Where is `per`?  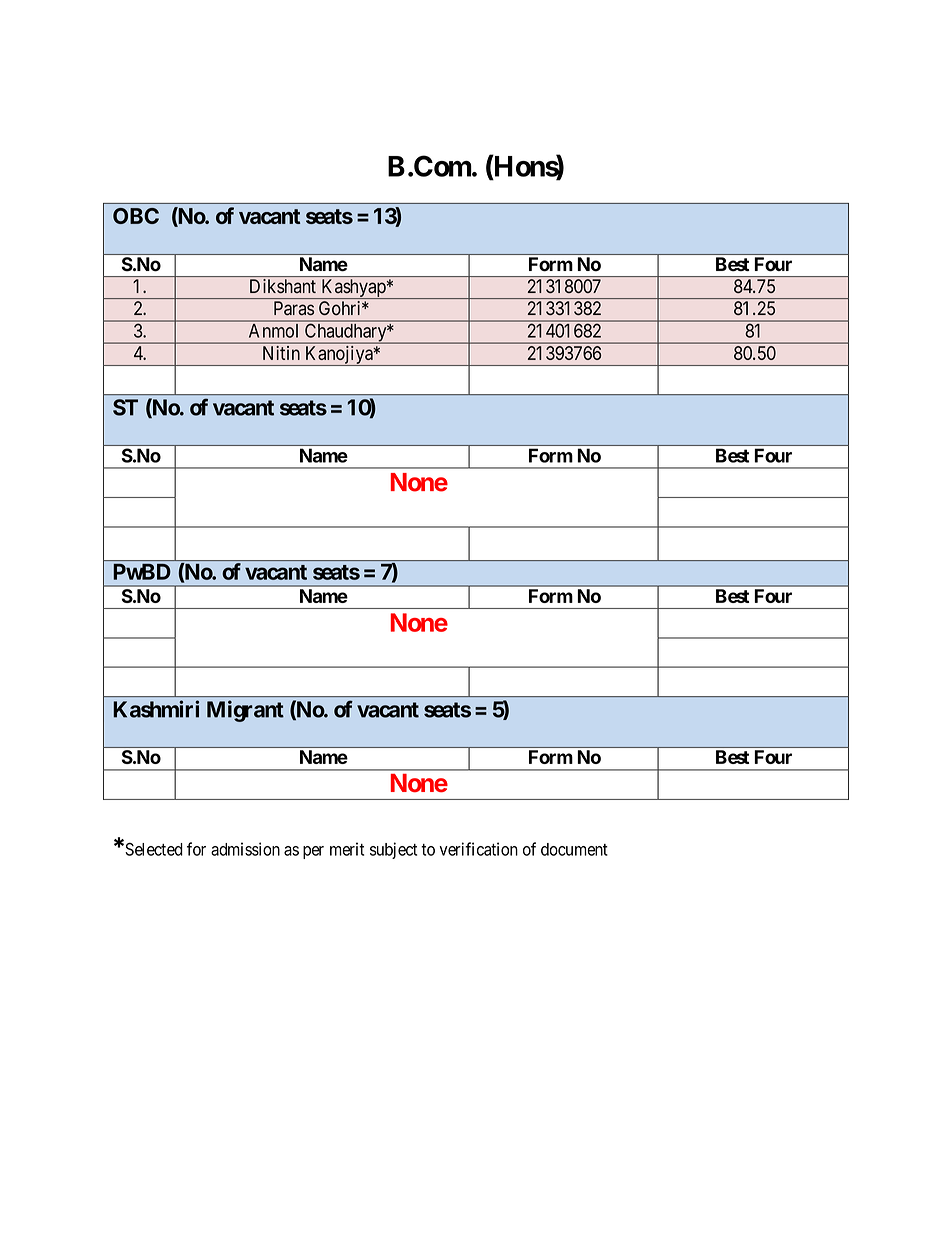
per is located at coordinates (313, 852).
